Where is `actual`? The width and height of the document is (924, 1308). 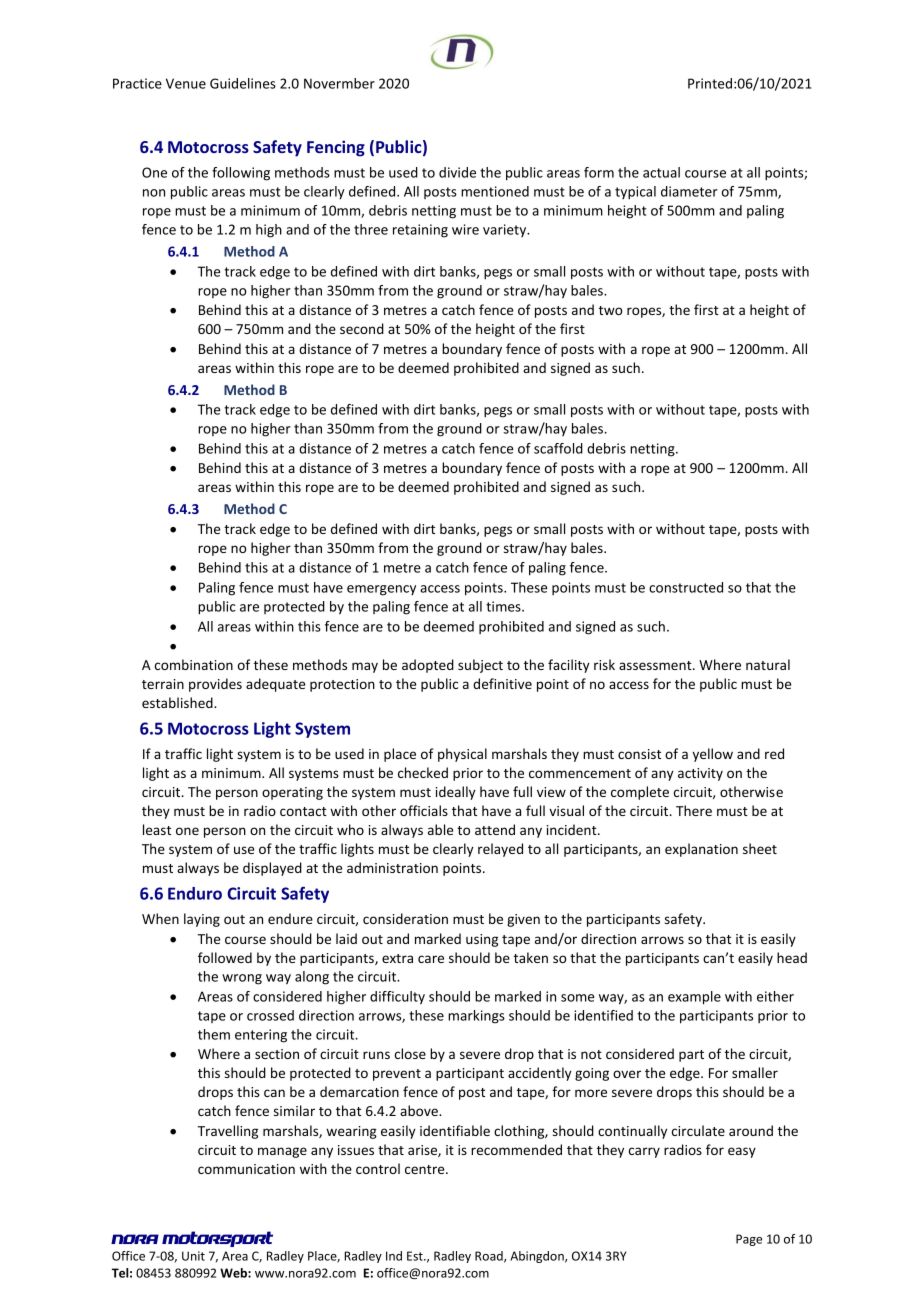 actual is located at coordinates (661, 172).
